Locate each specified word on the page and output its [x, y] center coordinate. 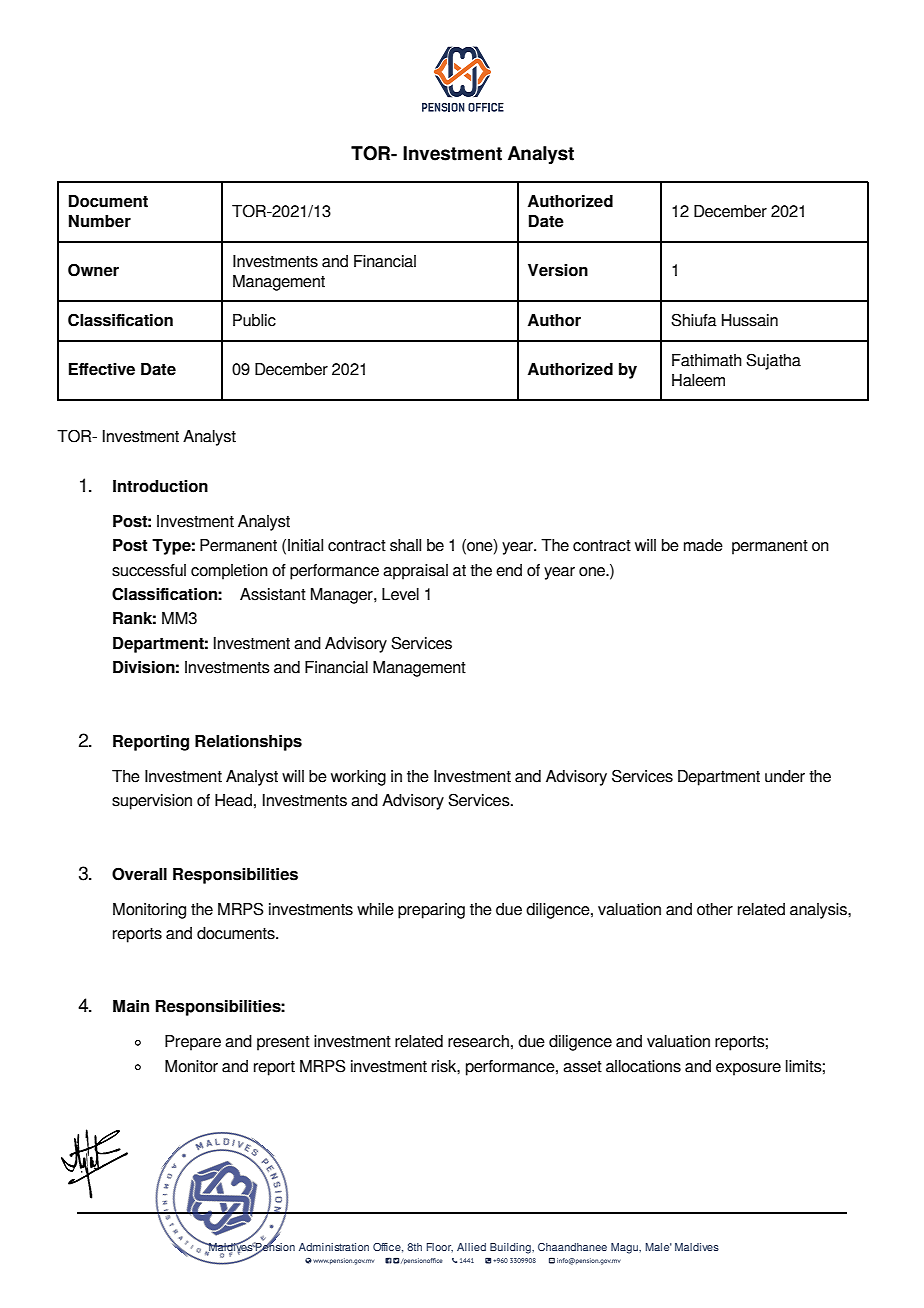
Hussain [750, 320]
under [785, 776]
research [478, 1041]
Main [131, 1006]
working [358, 778]
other [715, 909]
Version [558, 270]
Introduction [160, 486]
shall [405, 545]
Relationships [248, 743]
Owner [93, 270]
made [703, 545]
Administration [334, 1247]
